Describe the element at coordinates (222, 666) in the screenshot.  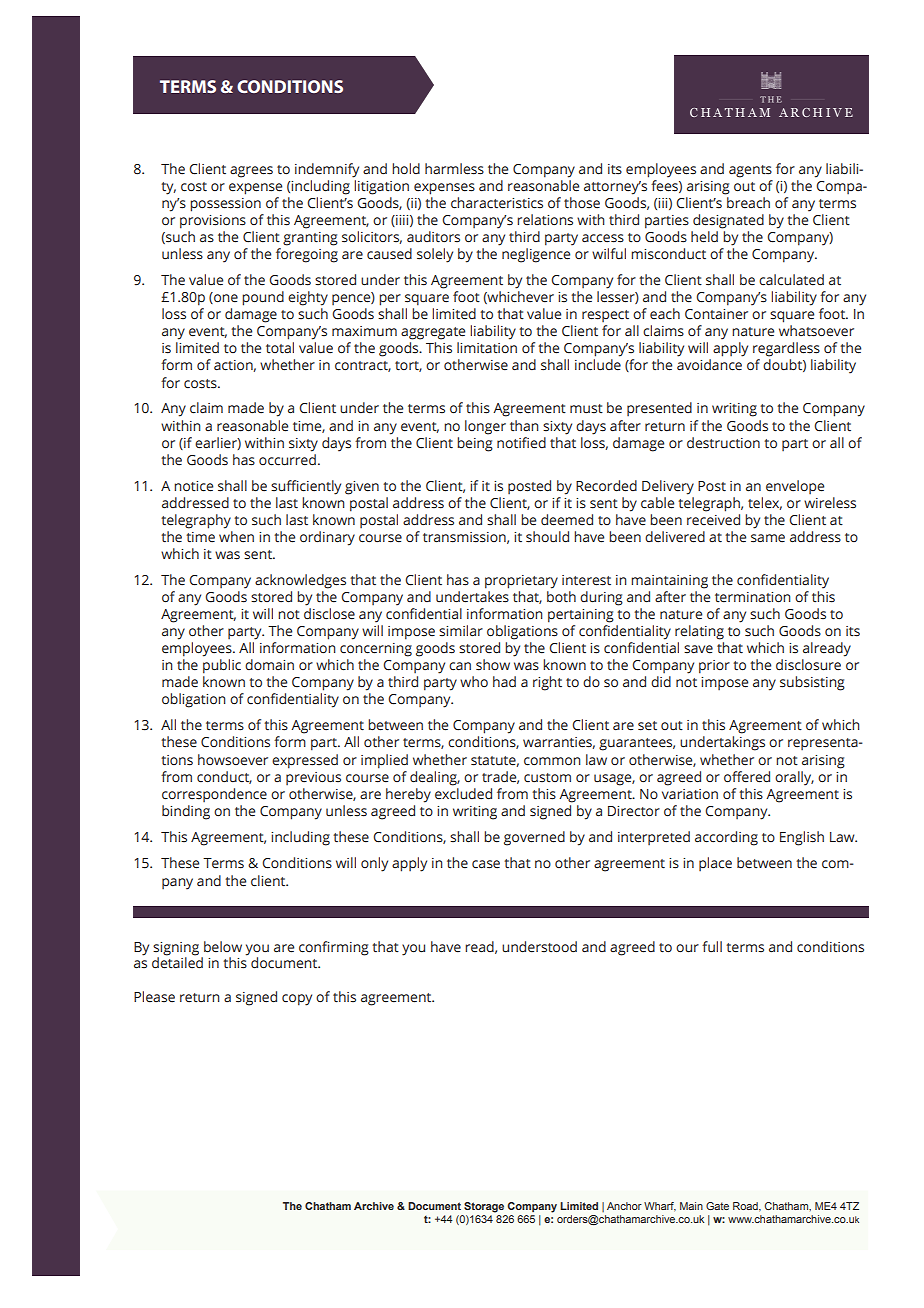
I see `public` at that location.
